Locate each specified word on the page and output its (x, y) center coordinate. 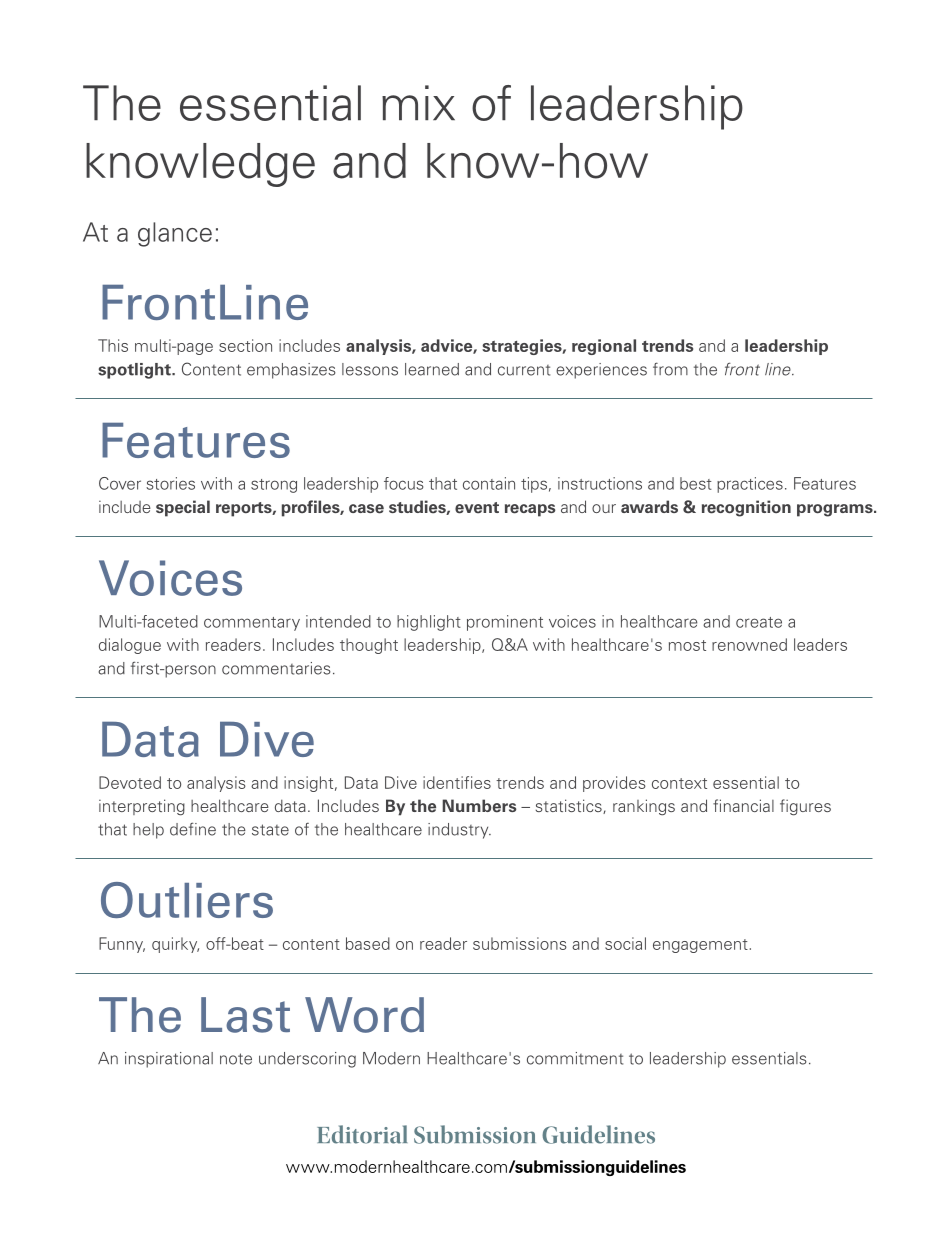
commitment (575, 1058)
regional (604, 347)
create (759, 622)
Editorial (362, 1134)
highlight (429, 623)
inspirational (169, 1060)
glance (175, 234)
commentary (252, 624)
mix (418, 102)
